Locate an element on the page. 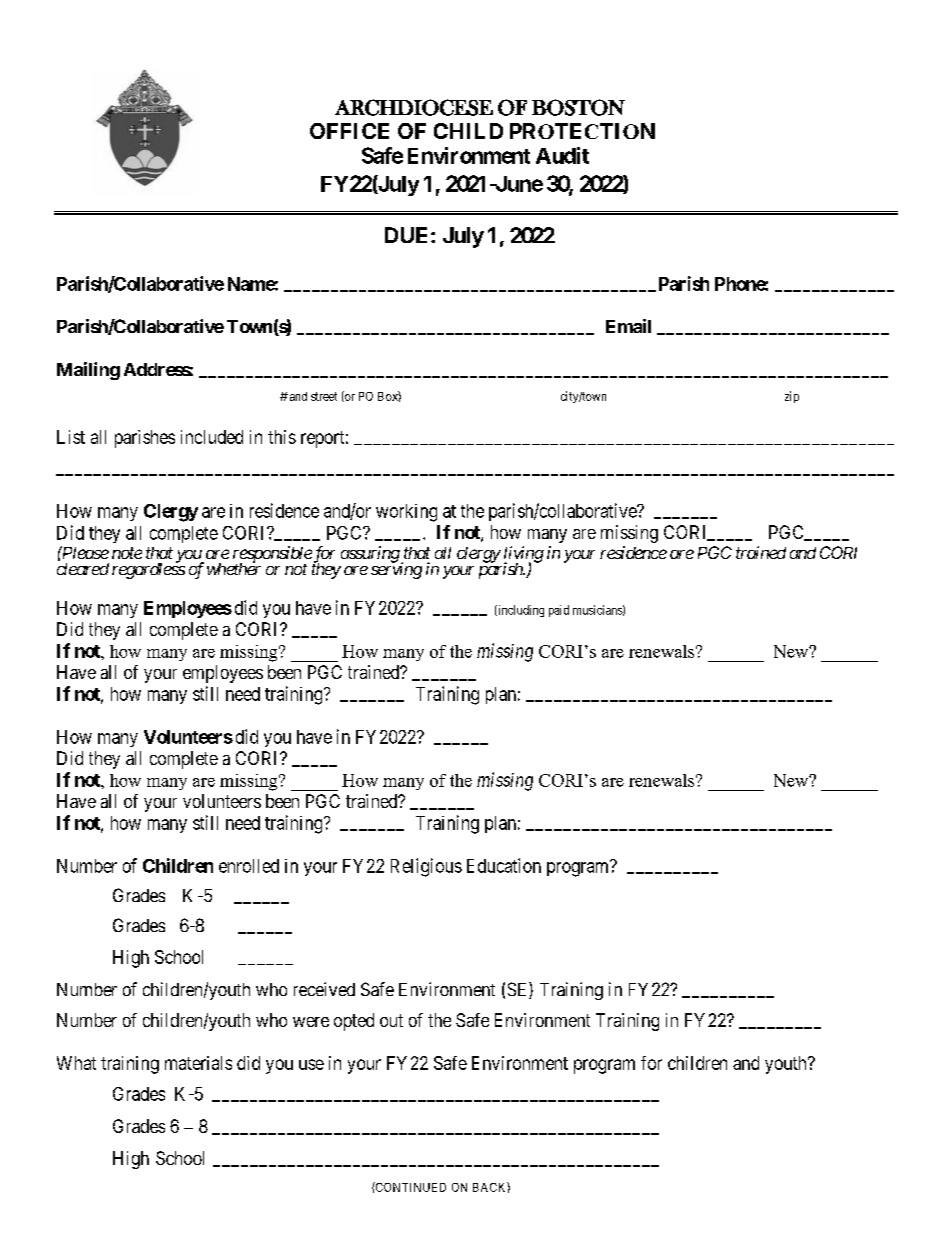 This document has width=952, height=1233. ARCHDIOCESE is located at coordinates (414, 107).
